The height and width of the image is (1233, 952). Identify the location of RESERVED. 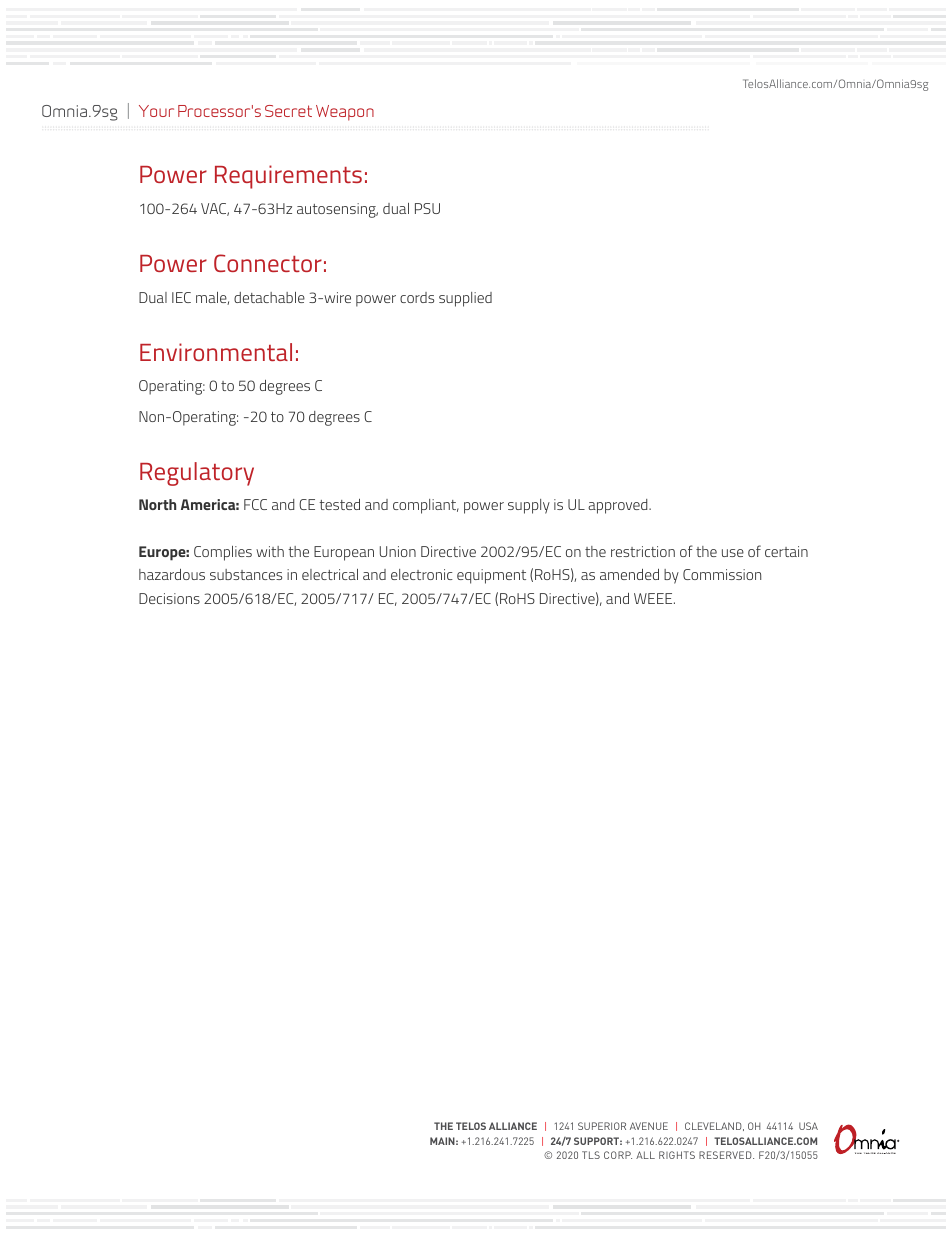
(726, 1155).
